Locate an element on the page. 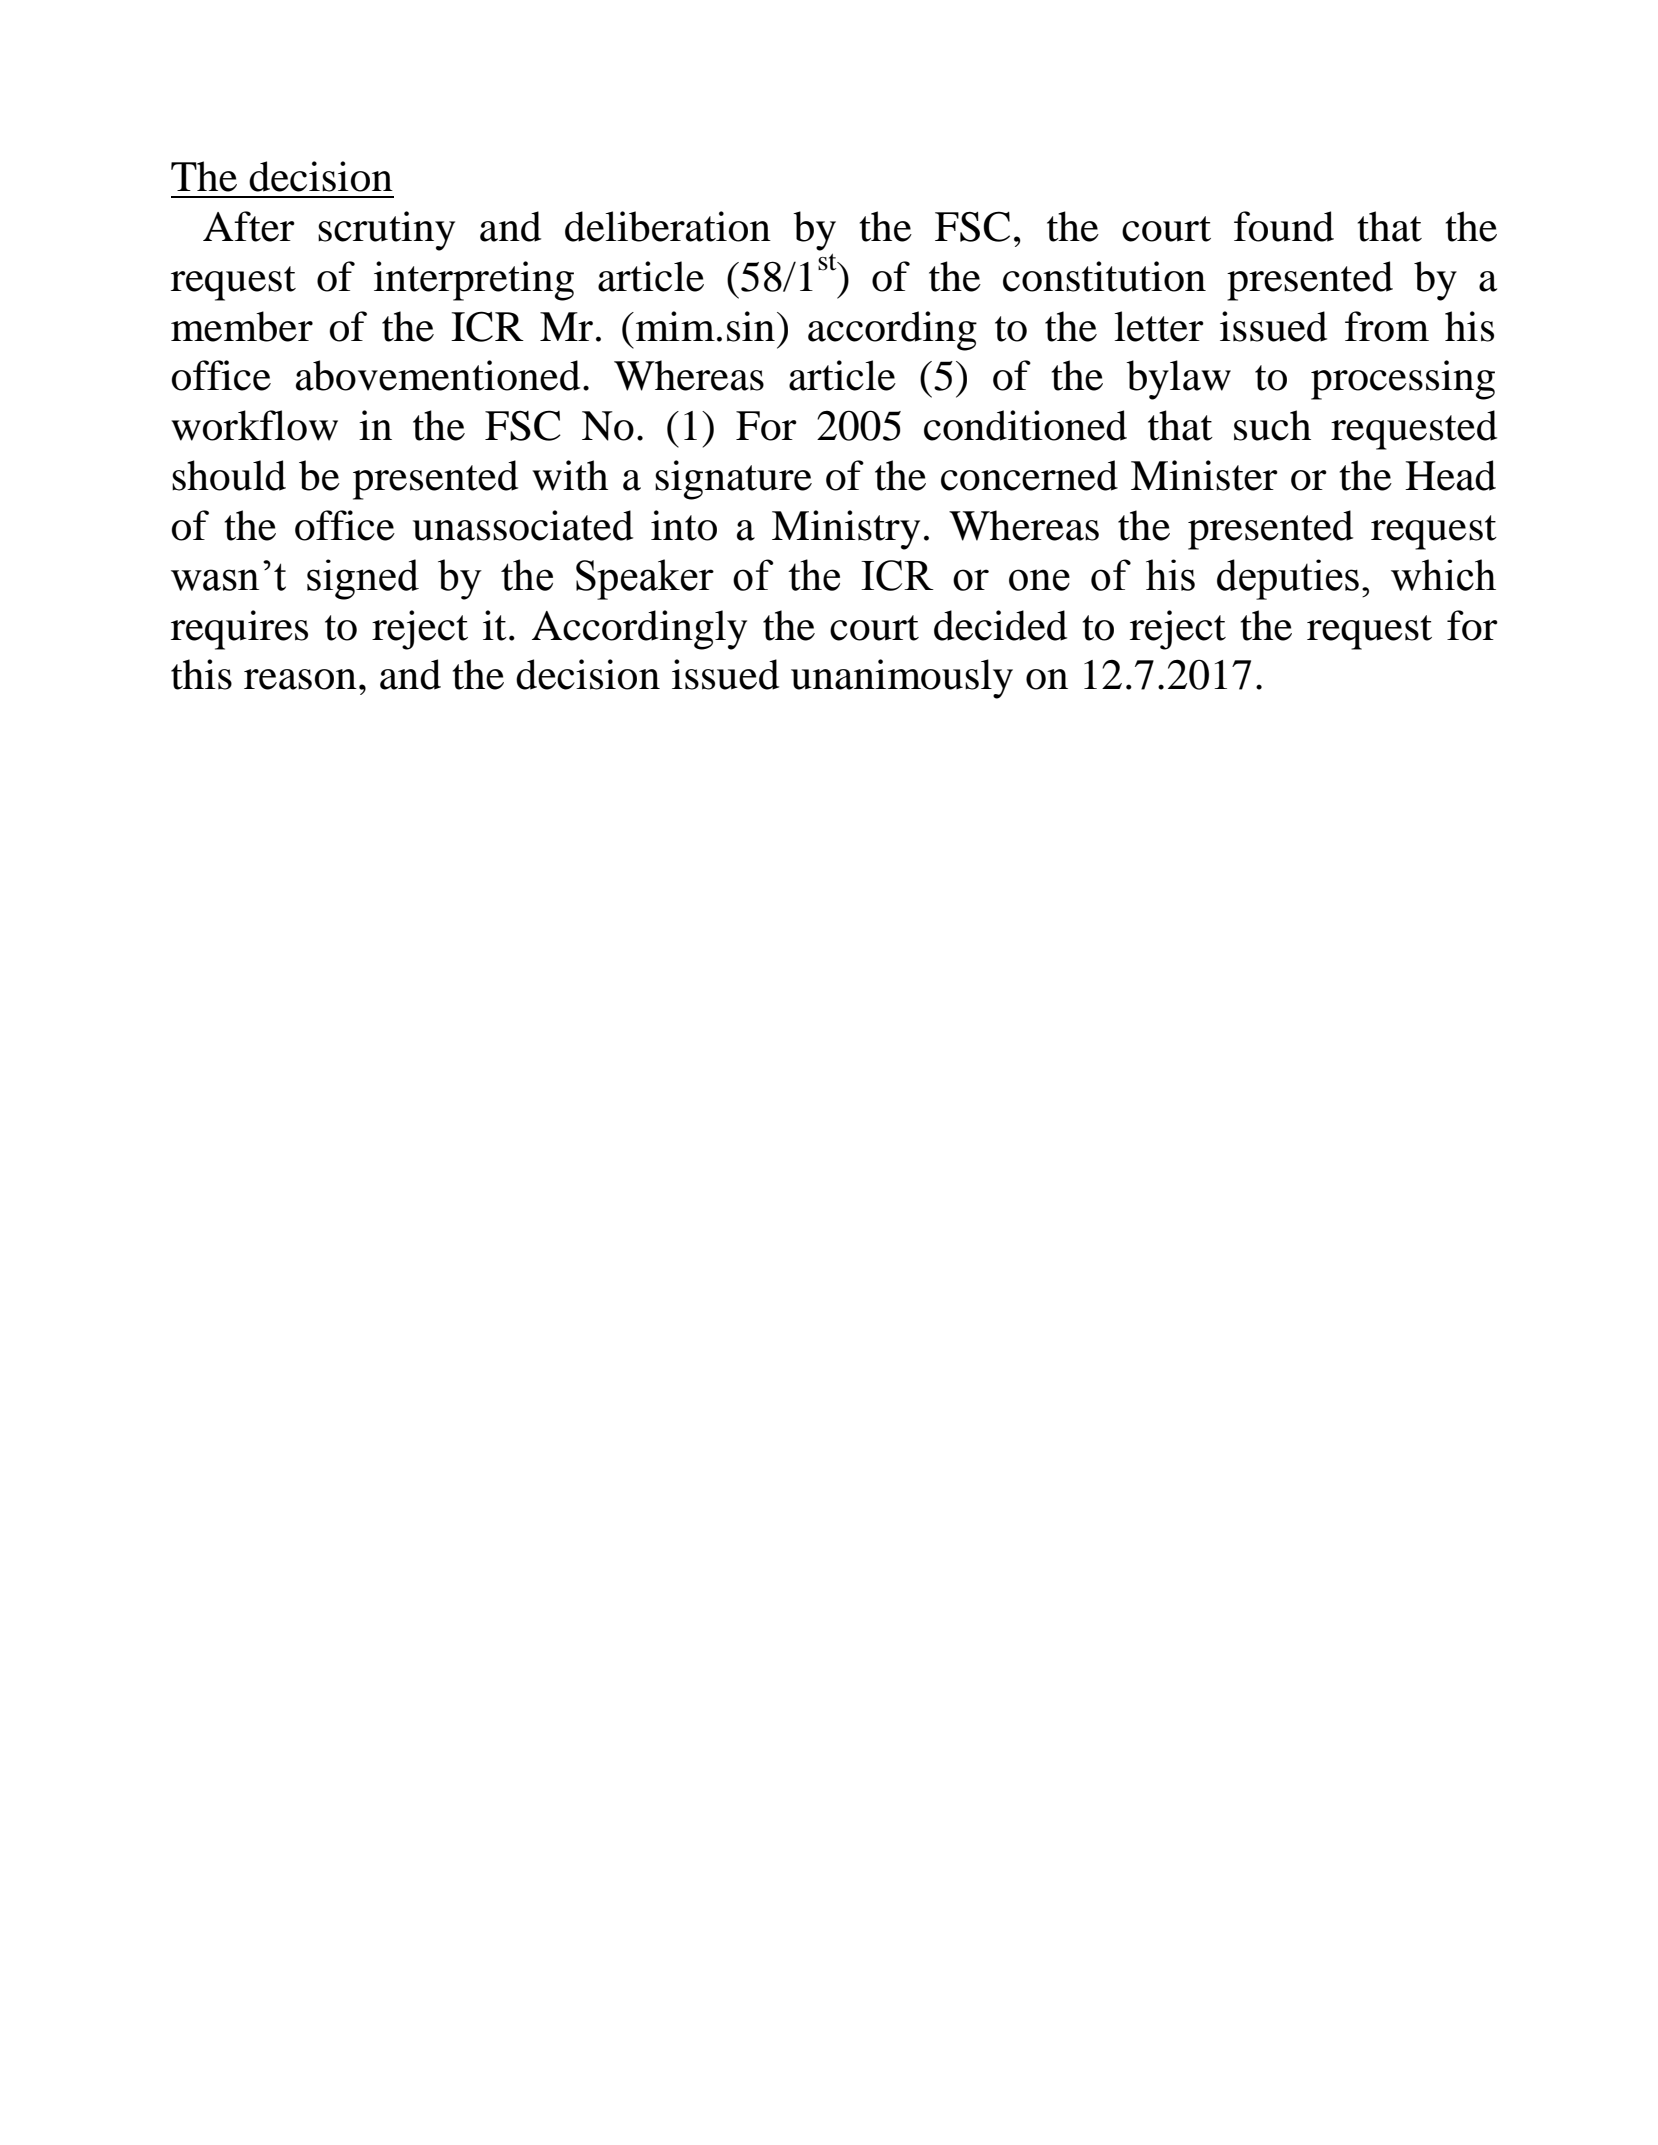  should is located at coordinates (229, 475).
